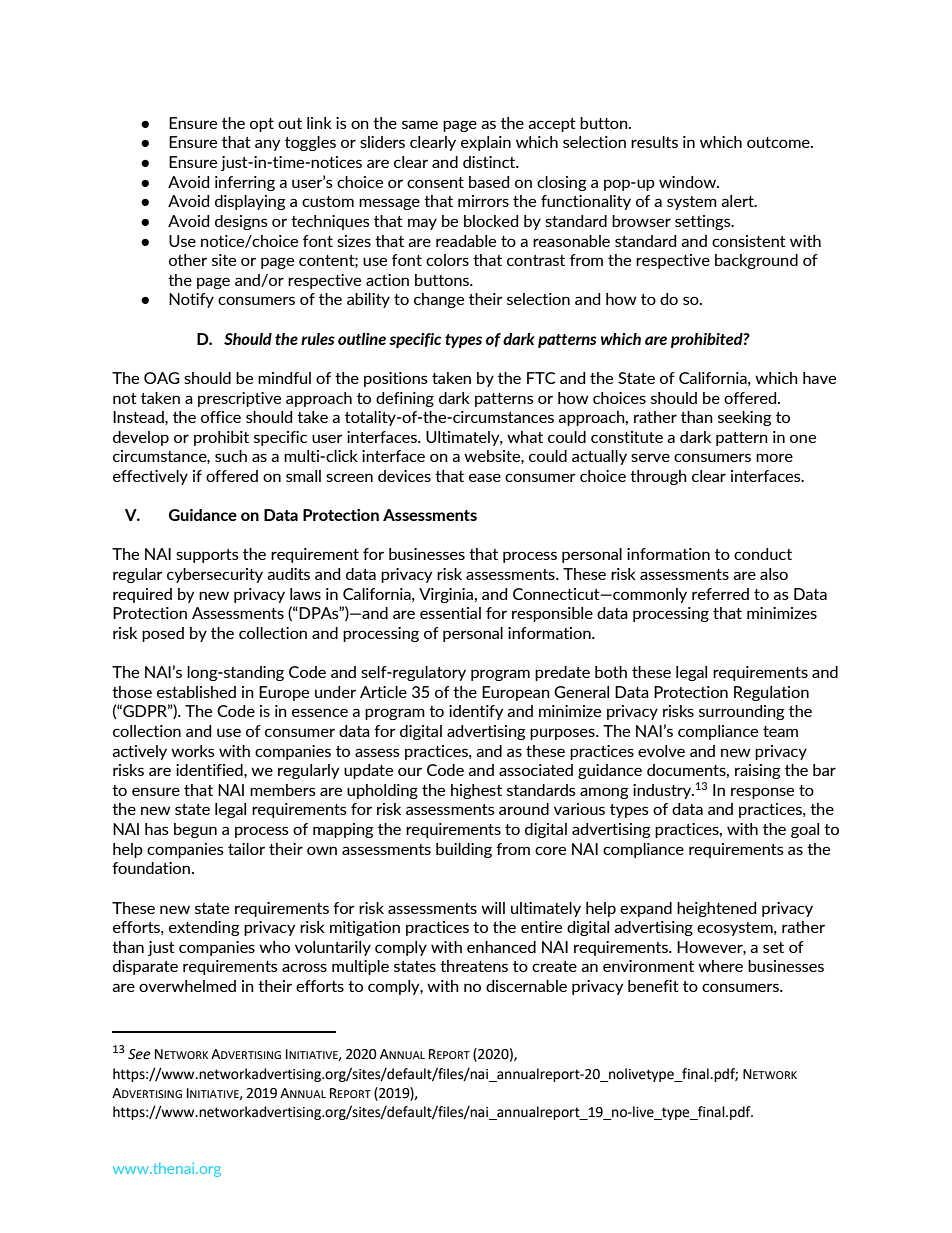  What do you see at coordinates (476, 712) in the screenshot?
I see `identify` at bounding box center [476, 712].
